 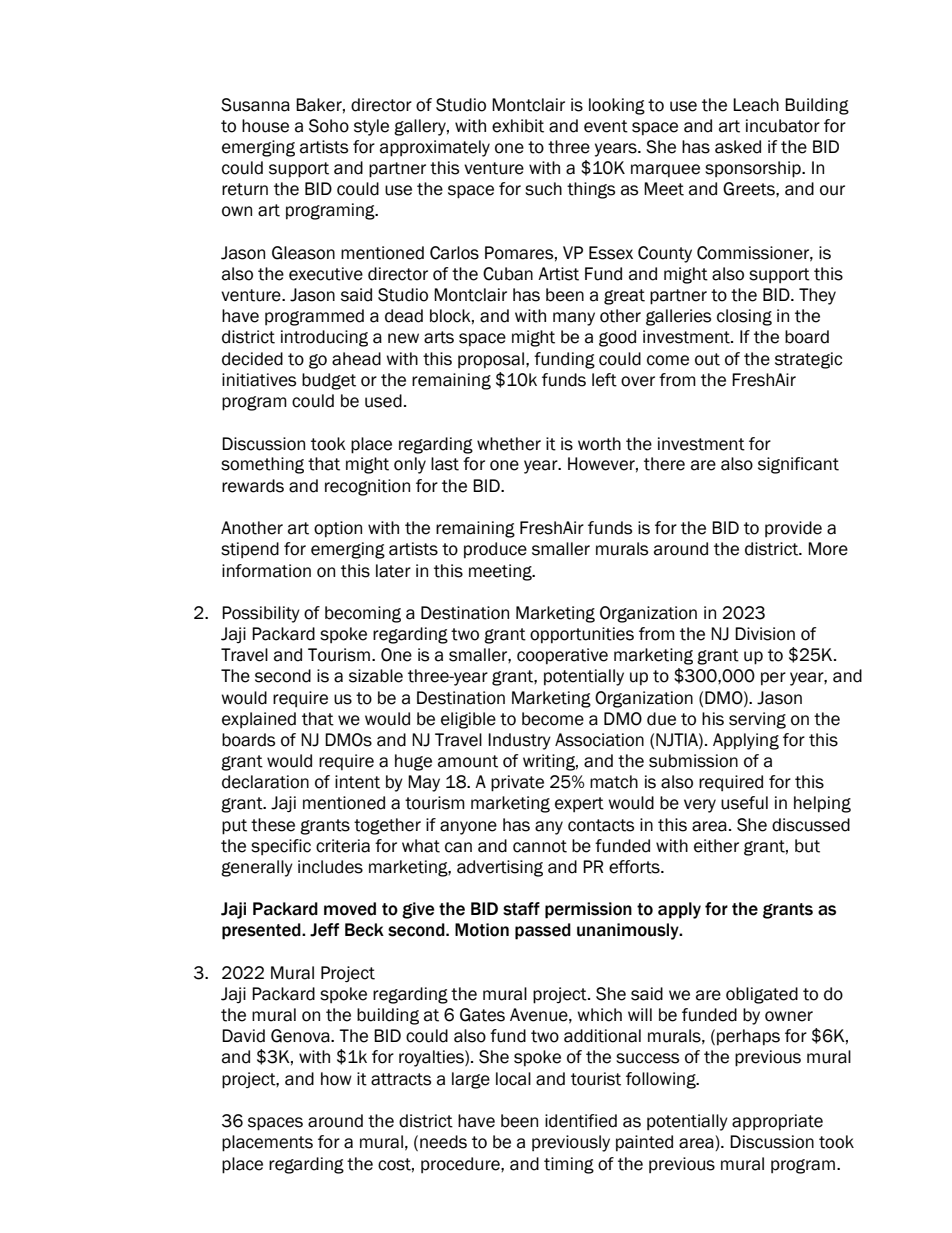 I want to click on asked, so click(x=738, y=147).
